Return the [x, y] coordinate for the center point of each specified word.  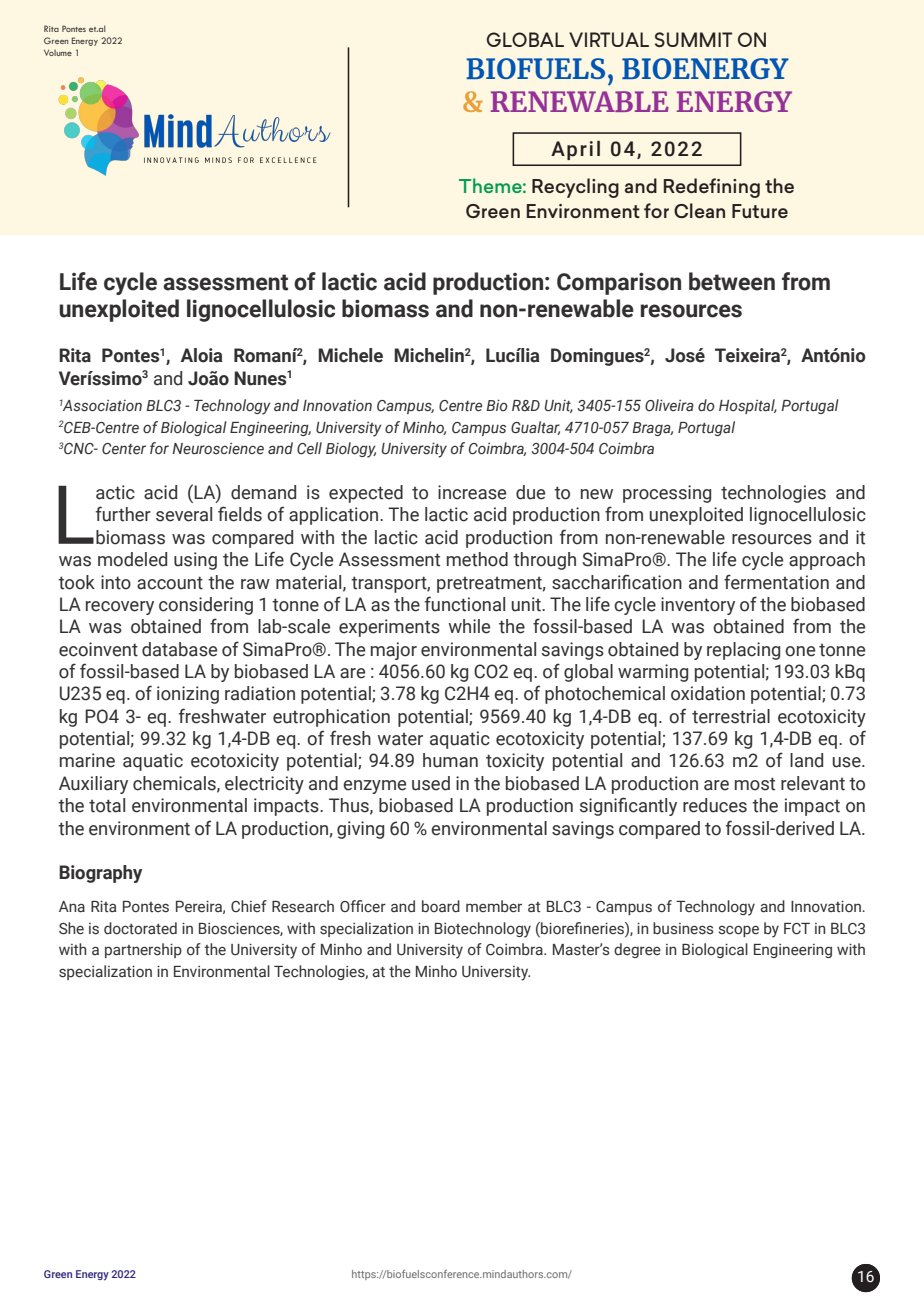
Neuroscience [218, 448]
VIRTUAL [609, 39]
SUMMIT [693, 39]
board [441, 906]
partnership [143, 950]
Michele [350, 355]
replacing [743, 651]
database [179, 649]
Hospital [748, 406]
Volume [58, 52]
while [469, 626]
